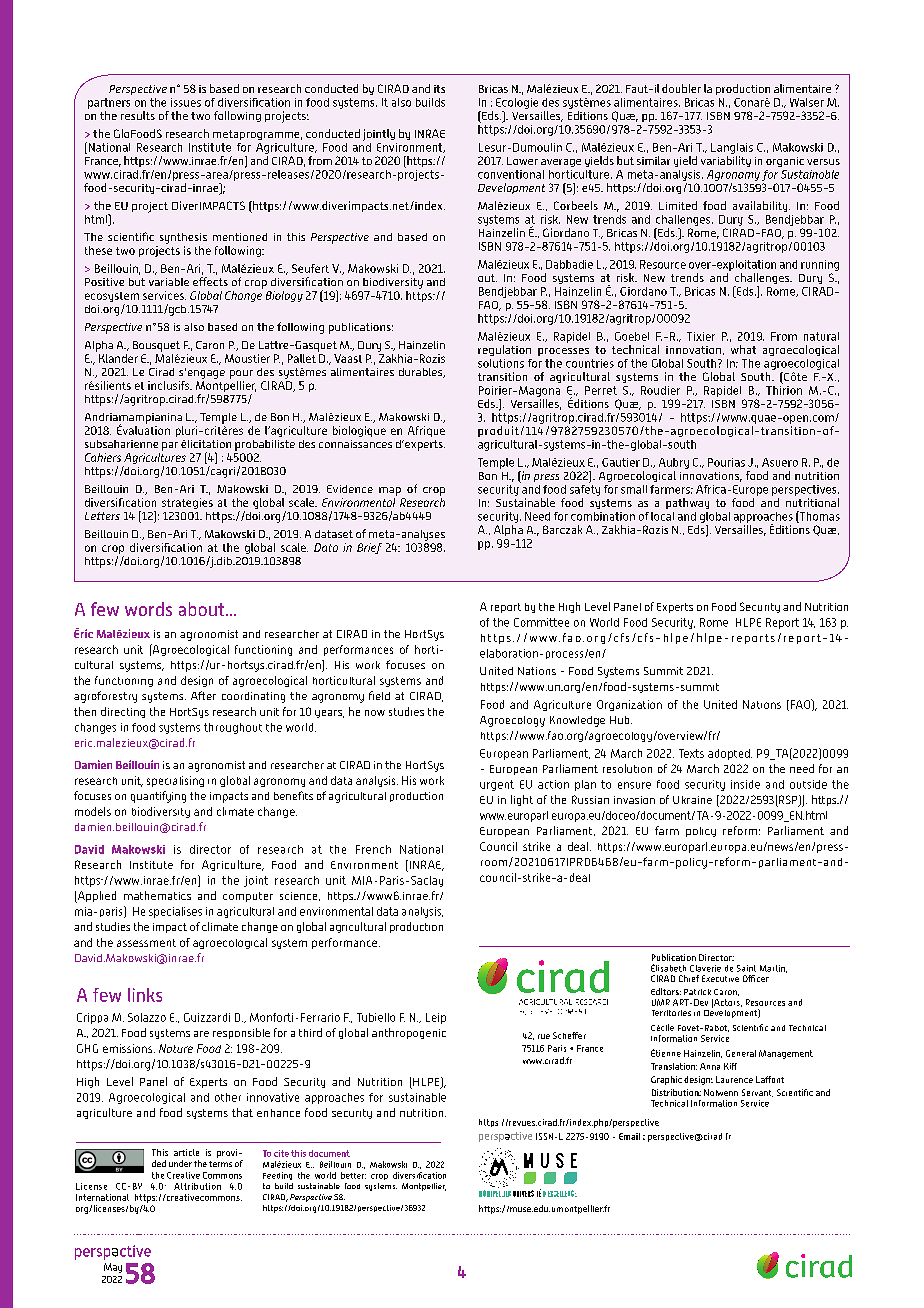  I want to click on Lower, so click(522, 161).
